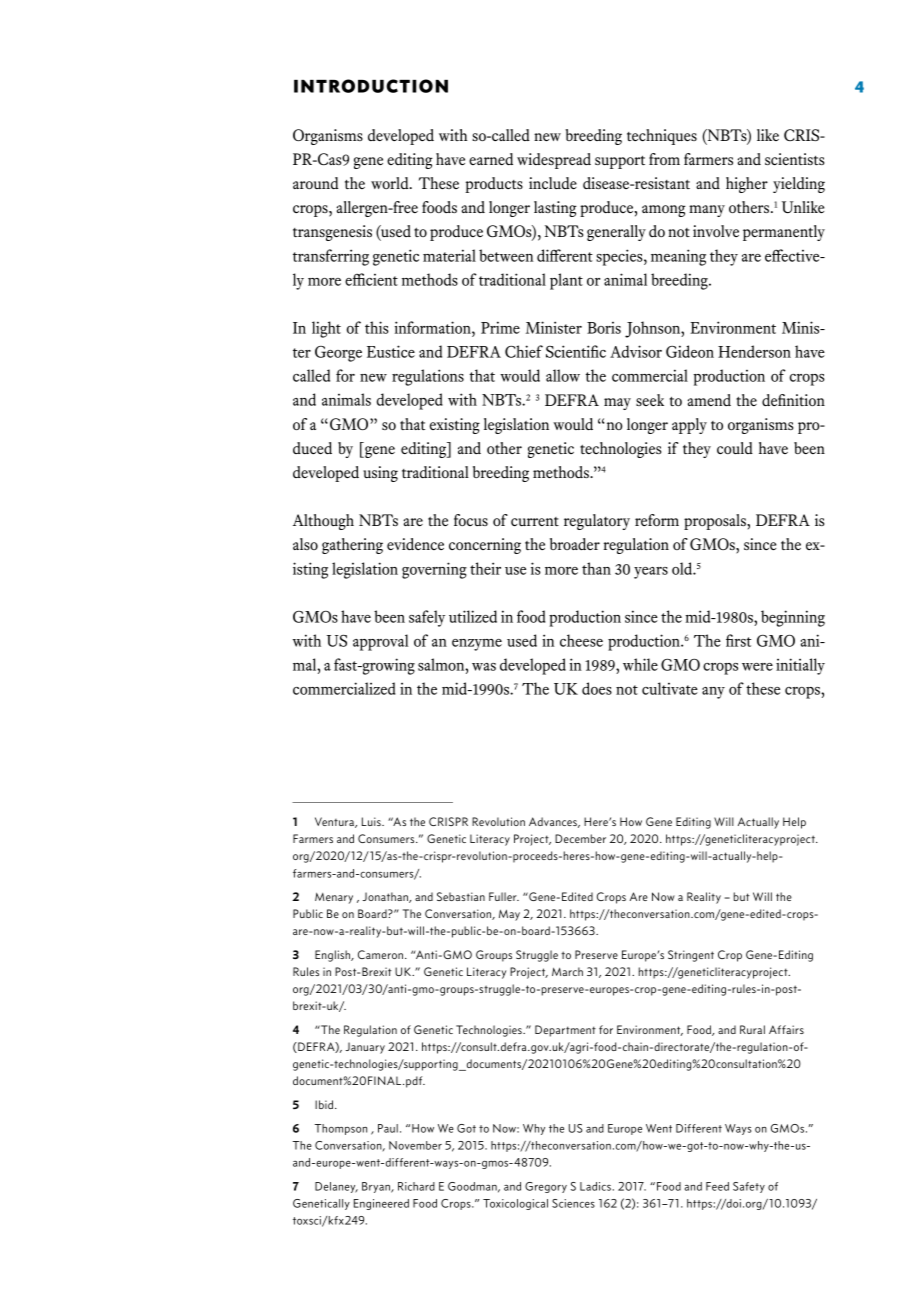 The height and width of the screenshot is (1308, 924). What do you see at coordinates (735, 448) in the screenshot?
I see `could` at bounding box center [735, 448].
